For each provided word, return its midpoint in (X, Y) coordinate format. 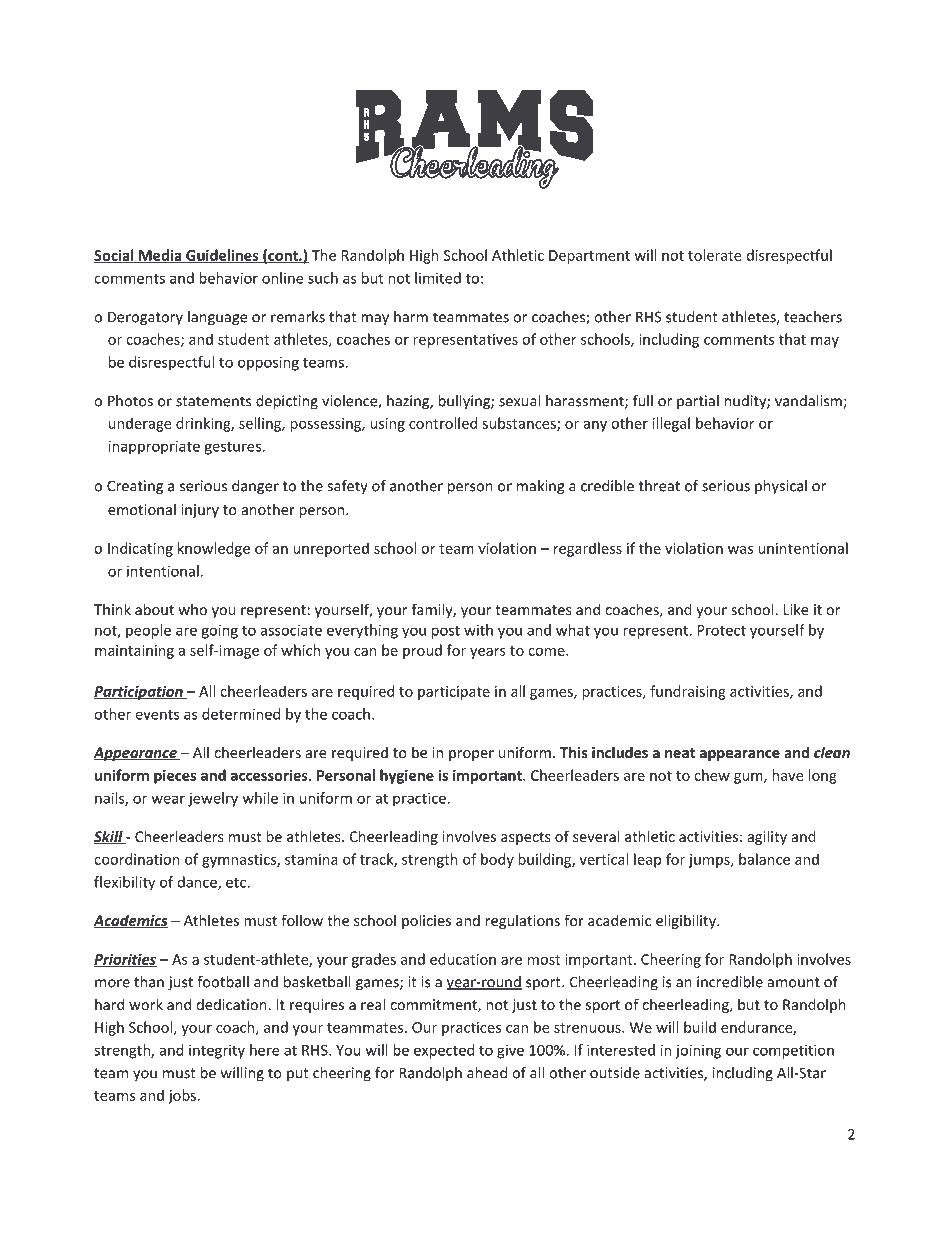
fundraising (688, 692)
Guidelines (222, 256)
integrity (217, 1051)
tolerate (714, 255)
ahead (487, 1073)
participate (454, 693)
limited (438, 278)
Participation (139, 692)
